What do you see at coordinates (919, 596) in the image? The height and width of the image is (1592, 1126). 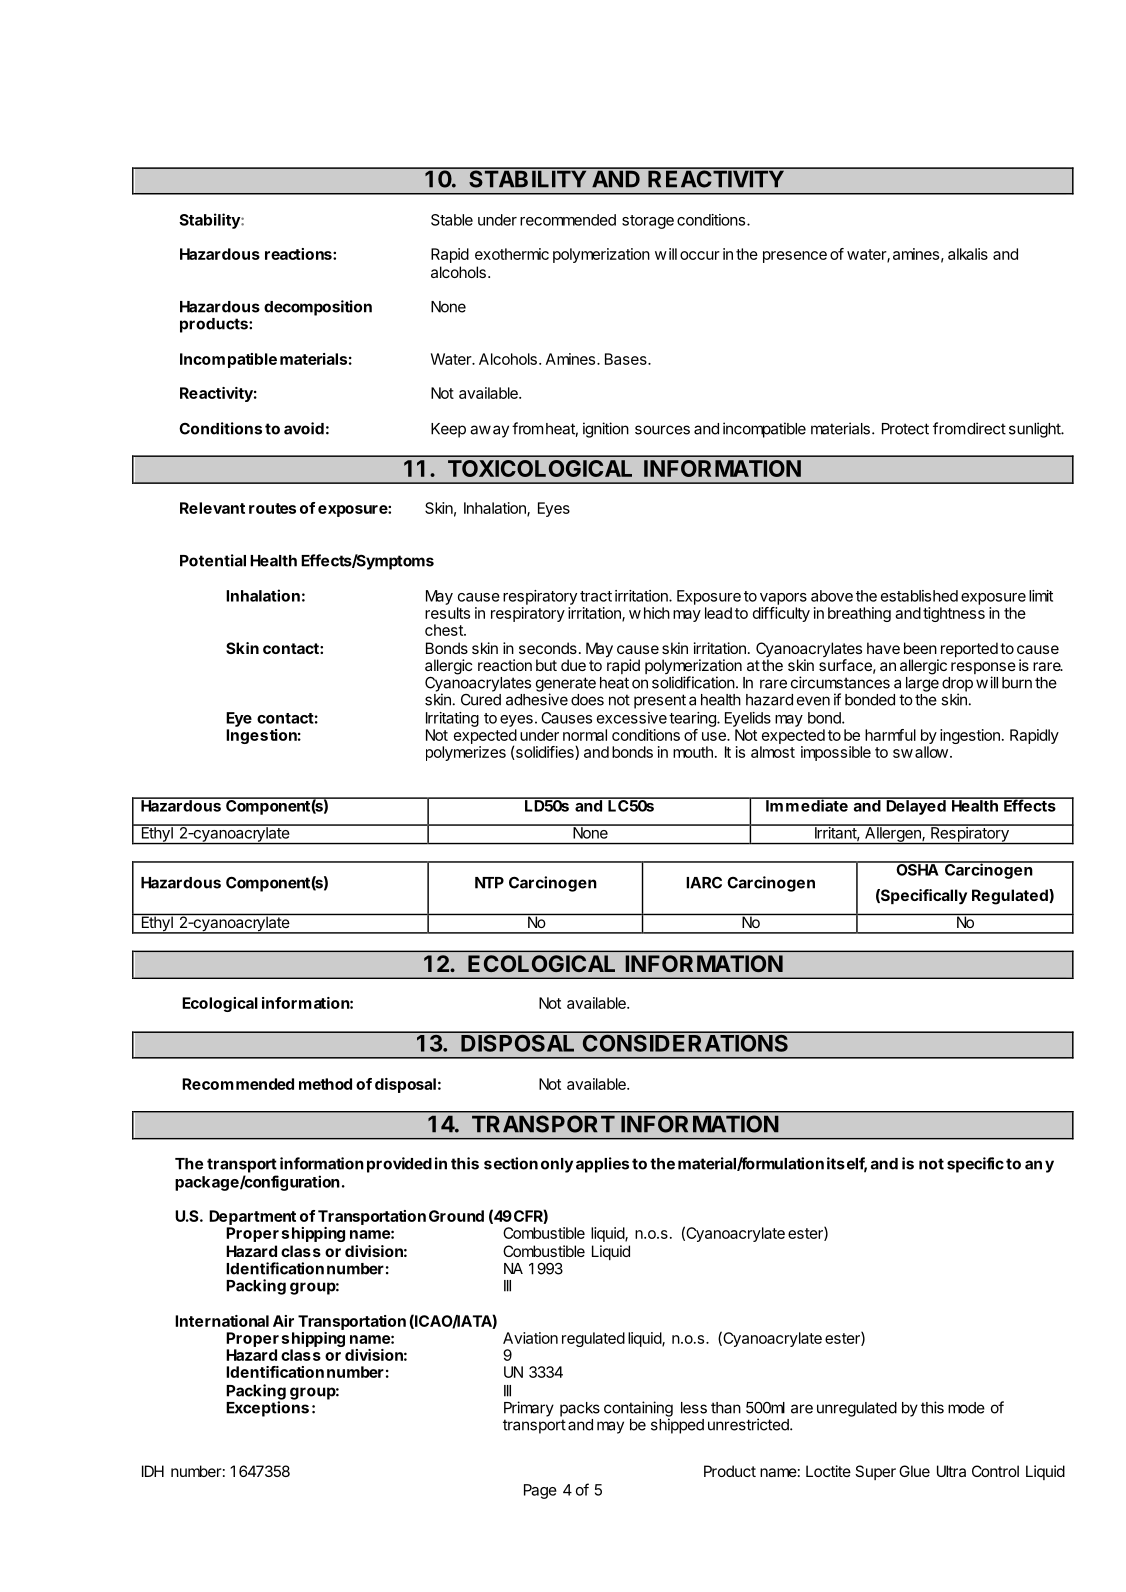 I see `established` at bounding box center [919, 596].
